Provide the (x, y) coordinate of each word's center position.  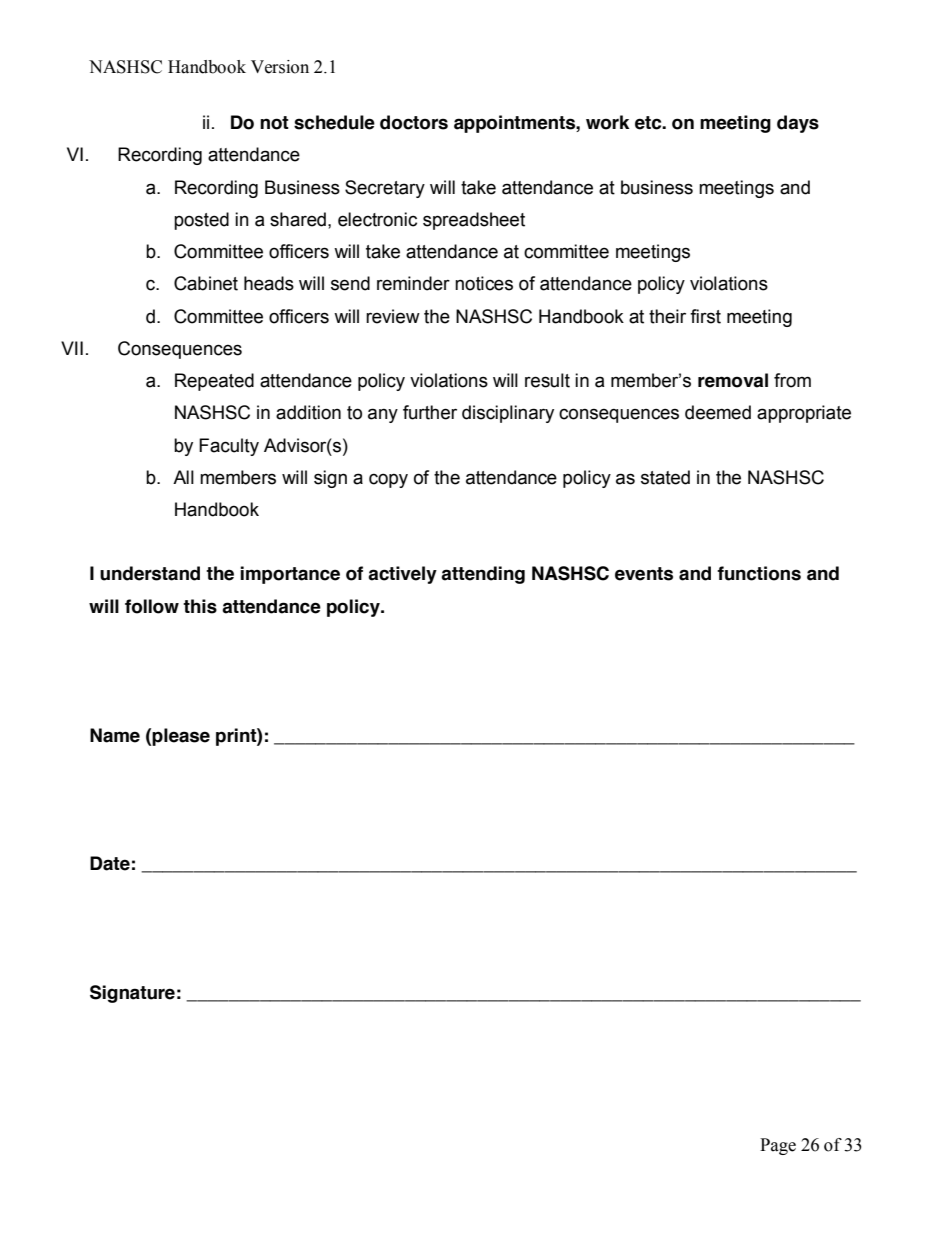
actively (402, 575)
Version (280, 67)
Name (115, 735)
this (200, 606)
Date (110, 863)
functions (759, 573)
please (181, 737)
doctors (414, 122)
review (393, 316)
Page (778, 1146)
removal (733, 380)
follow (152, 606)
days (798, 124)
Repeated (214, 382)
